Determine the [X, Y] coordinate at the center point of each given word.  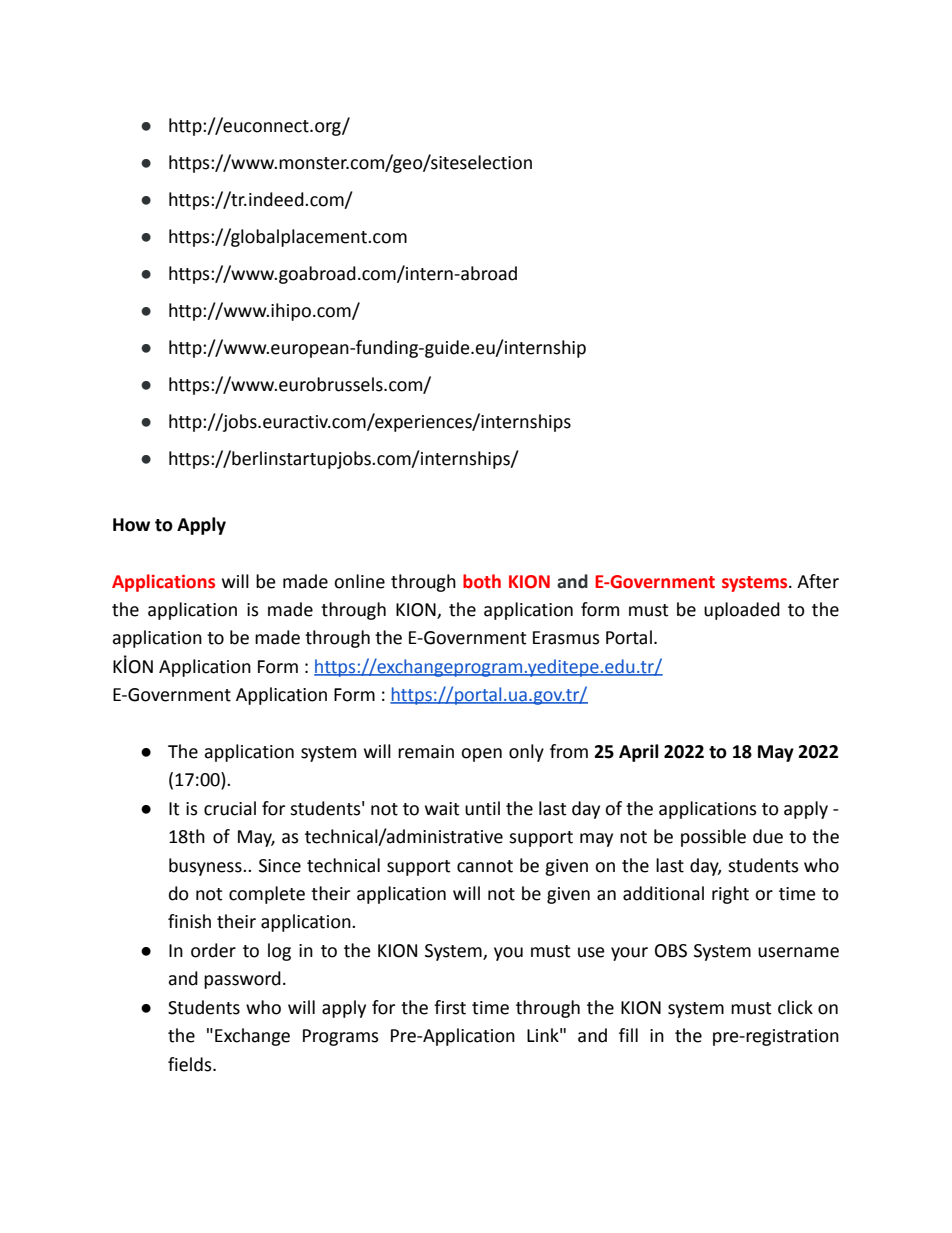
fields [191, 1064]
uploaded [742, 611]
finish [189, 921]
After [818, 581]
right [730, 895]
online [359, 581]
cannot [485, 866]
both [482, 581]
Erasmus [566, 638]
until [482, 808]
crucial [230, 808]
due [768, 836]
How [131, 525]
